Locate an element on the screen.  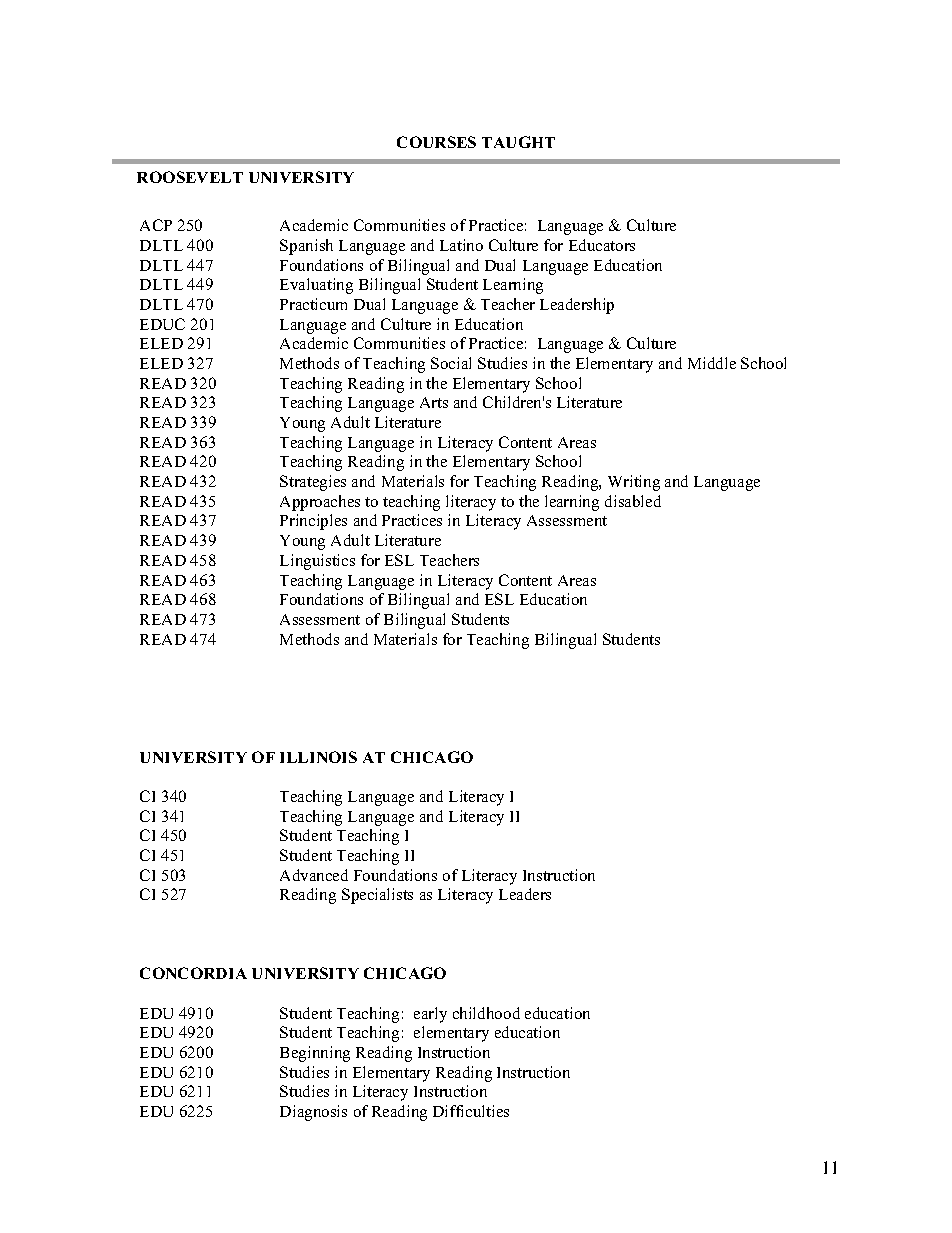
ILLINOIS is located at coordinates (318, 757).
